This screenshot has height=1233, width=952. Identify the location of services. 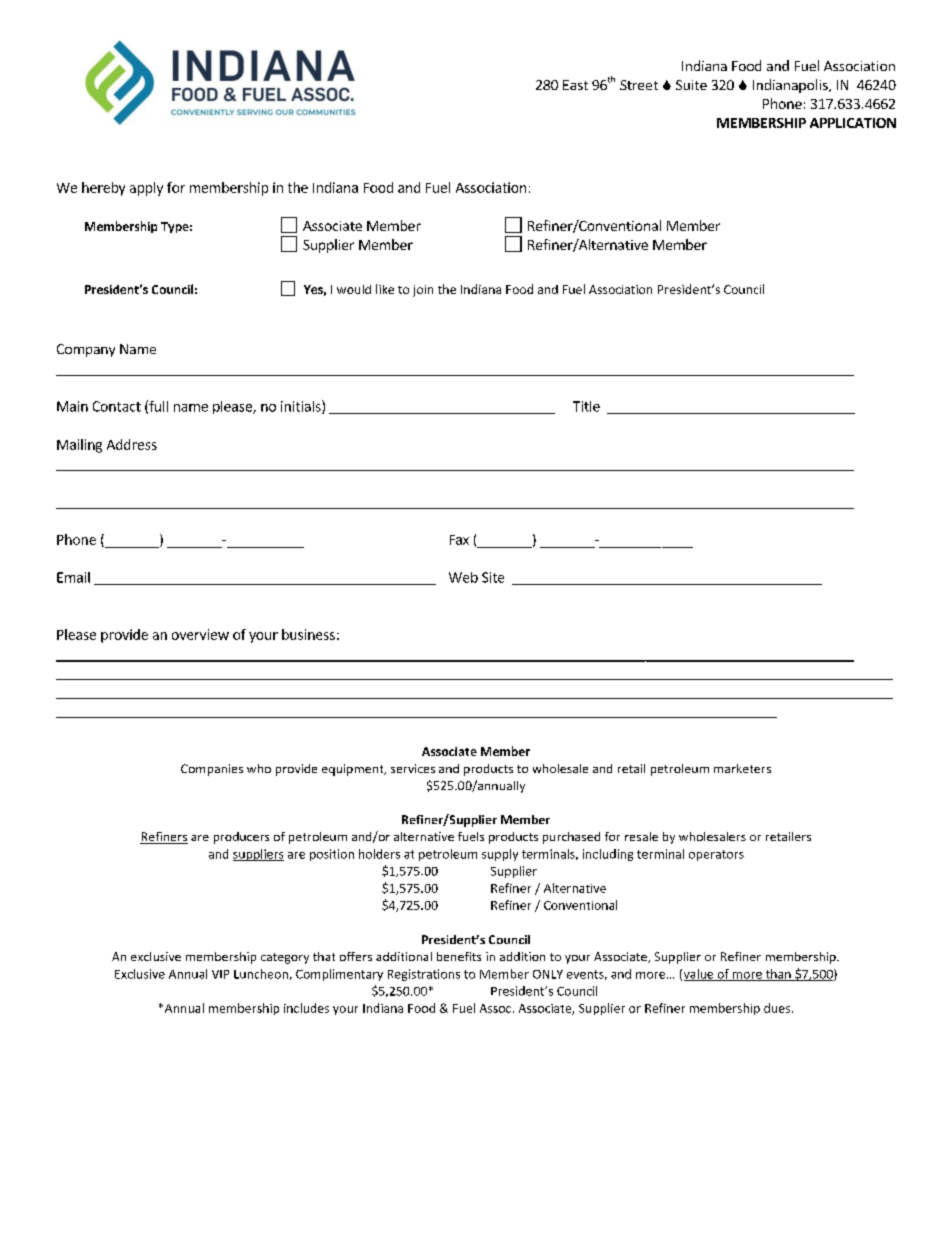
(413, 768).
